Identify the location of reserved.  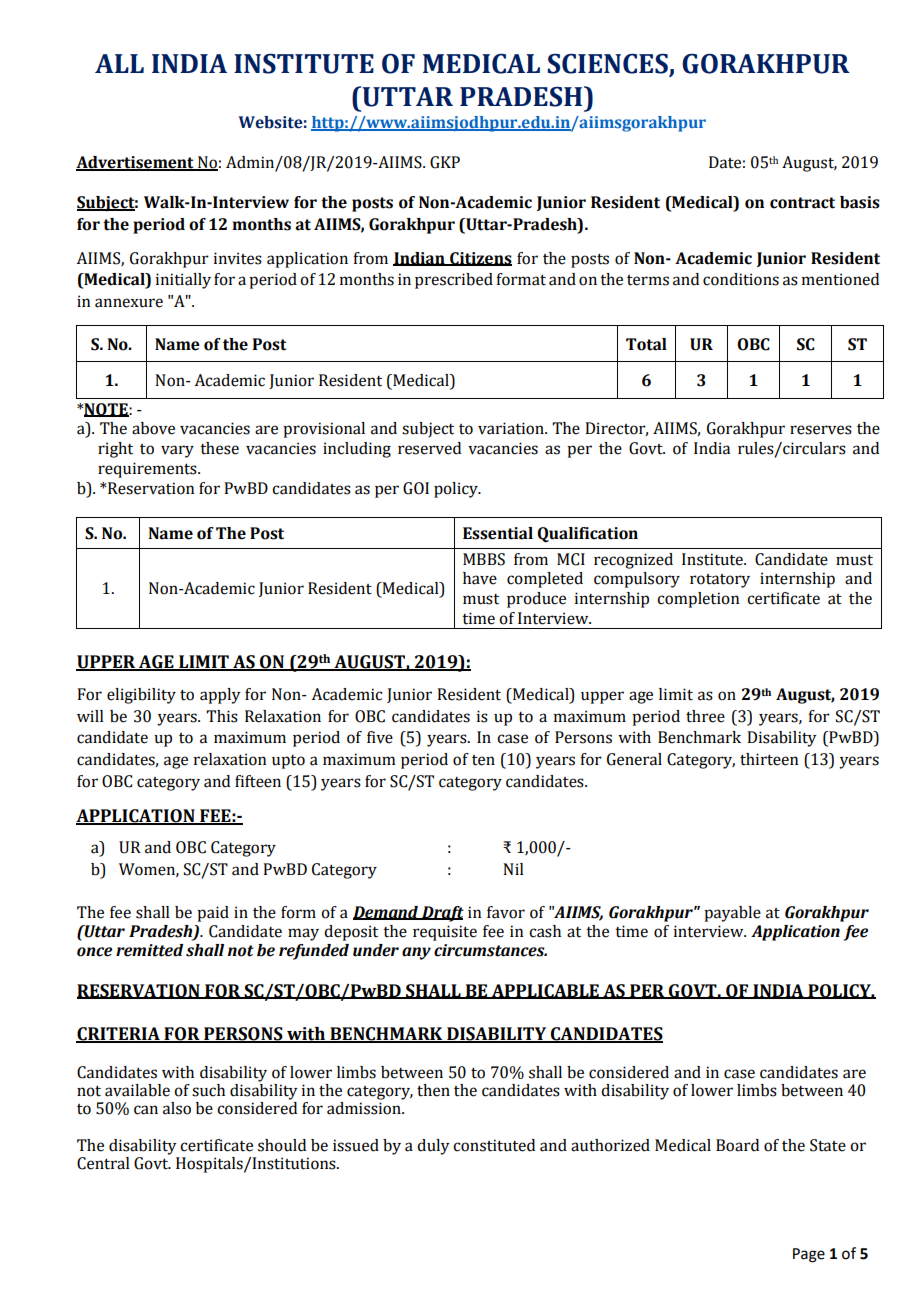
(429, 448).
